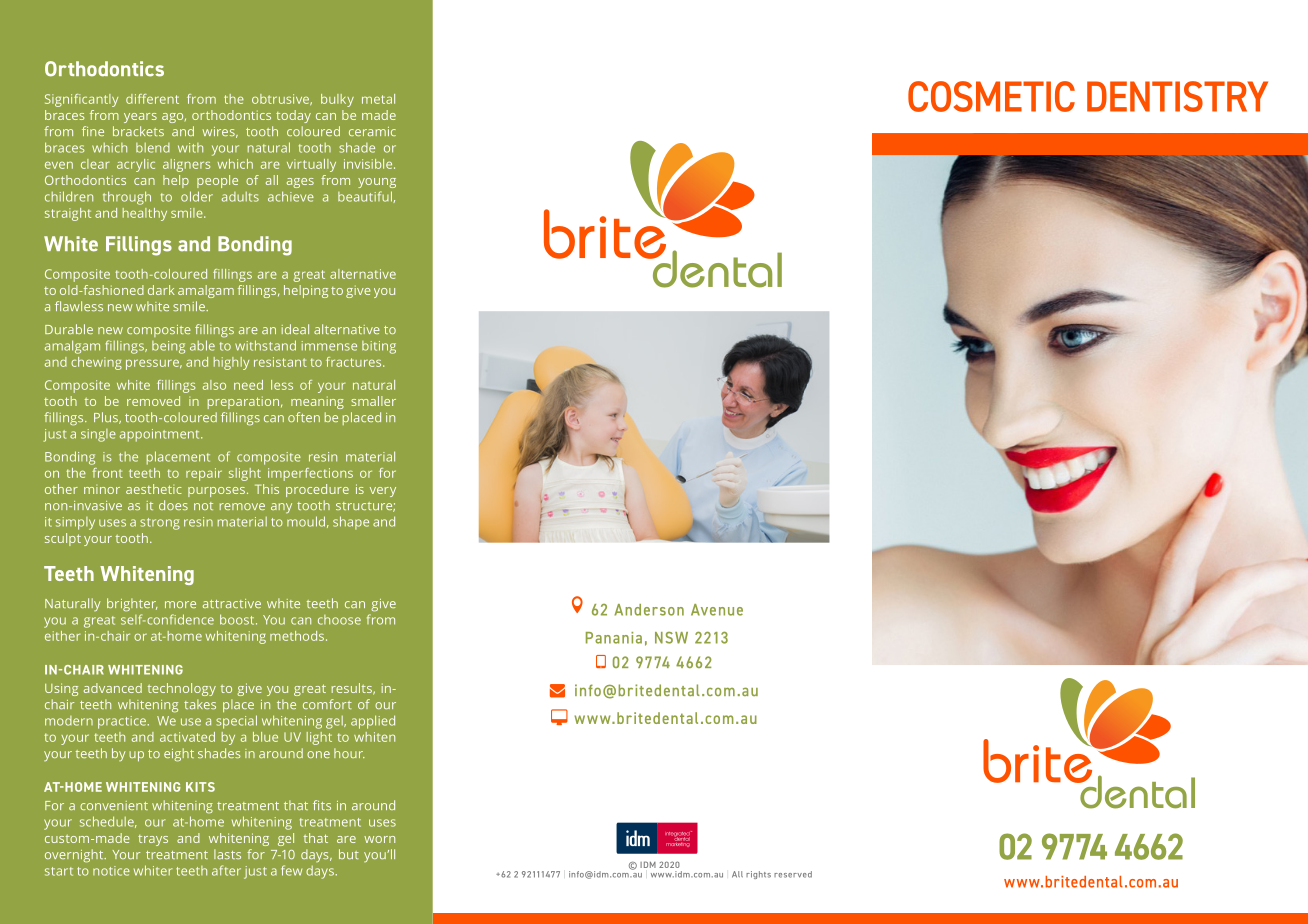  What do you see at coordinates (180, 604) in the document?
I see `more` at bounding box center [180, 604].
